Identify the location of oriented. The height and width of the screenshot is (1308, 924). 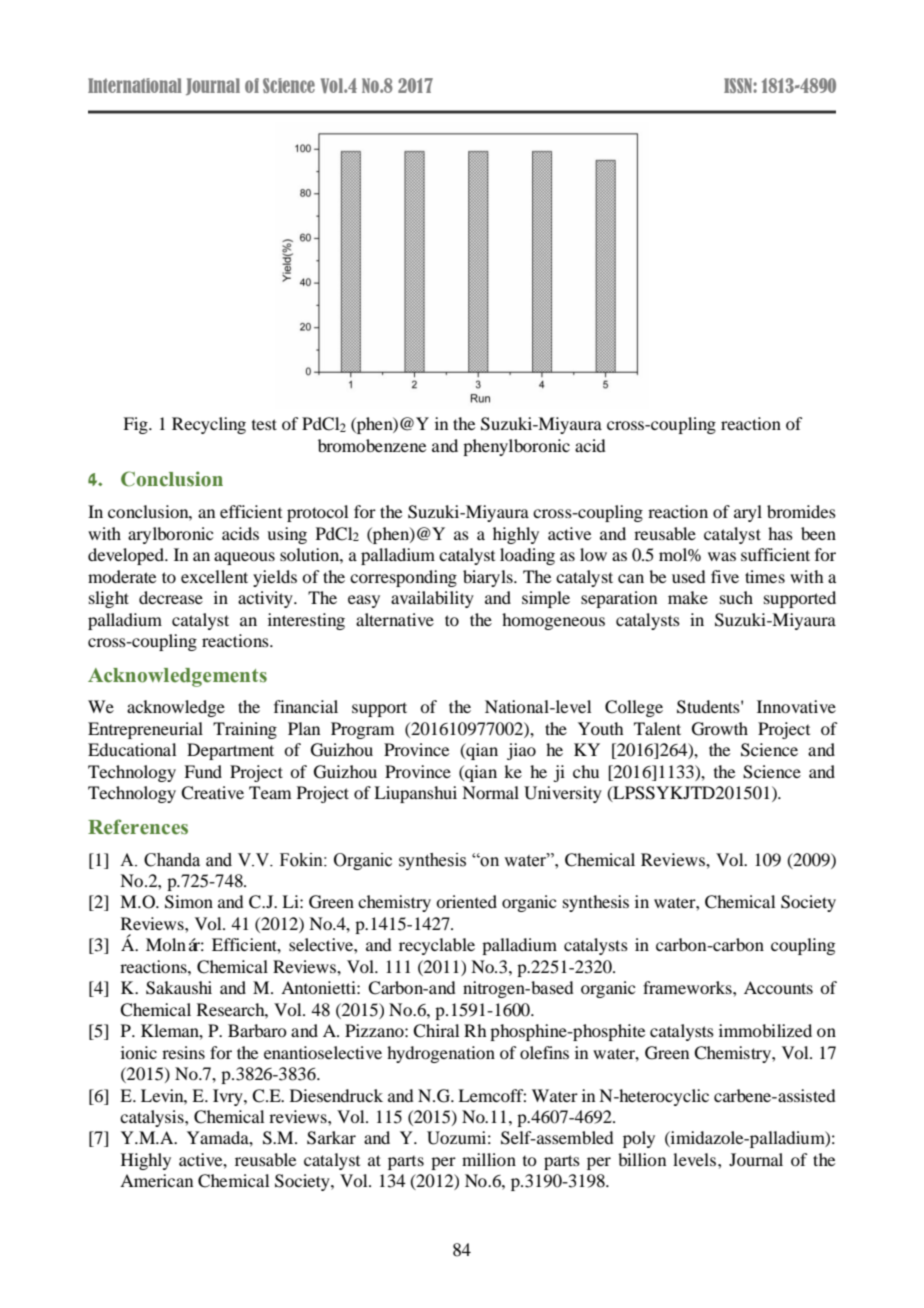
(466, 901).
